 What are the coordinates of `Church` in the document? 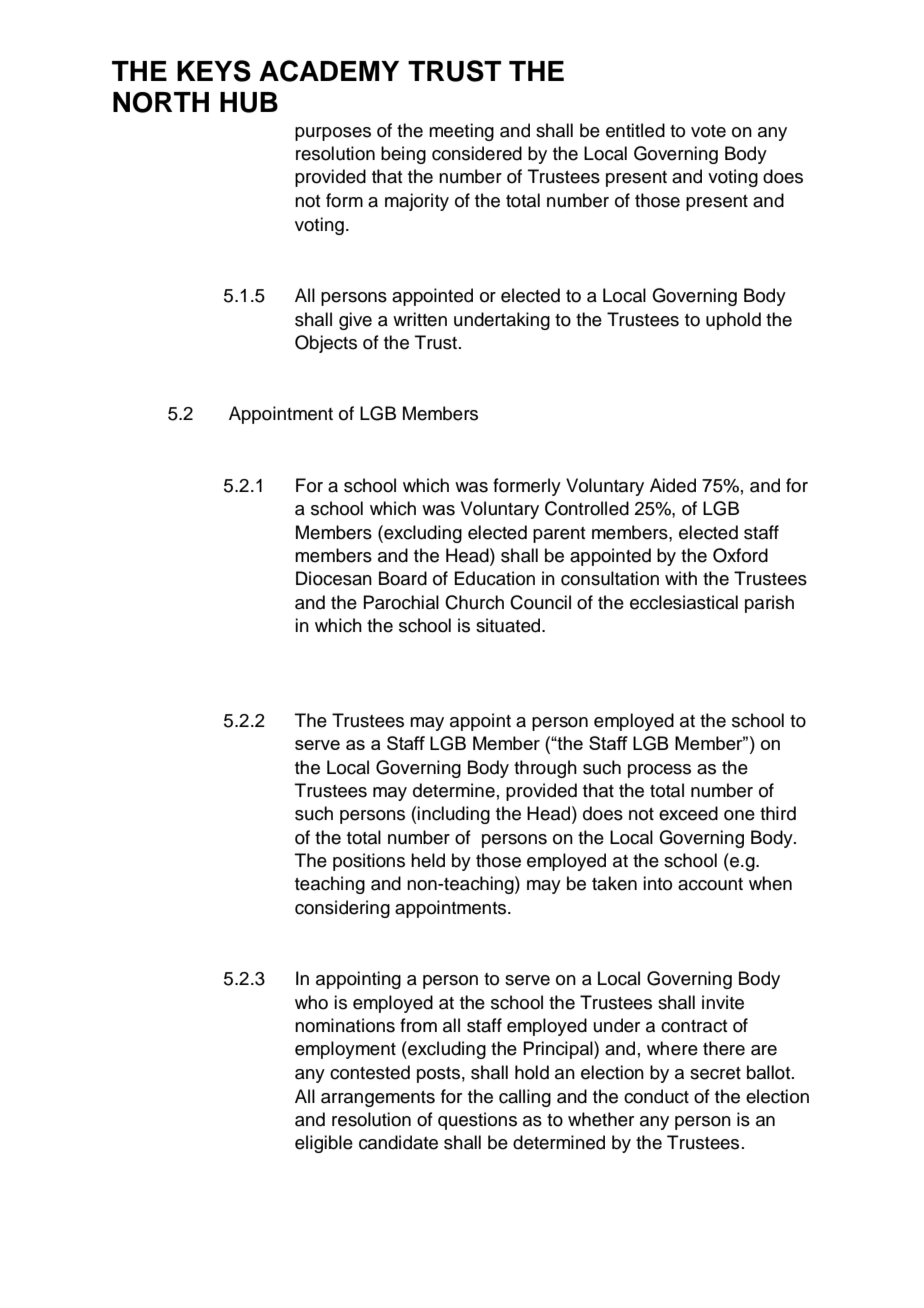 It's located at (474, 602).
